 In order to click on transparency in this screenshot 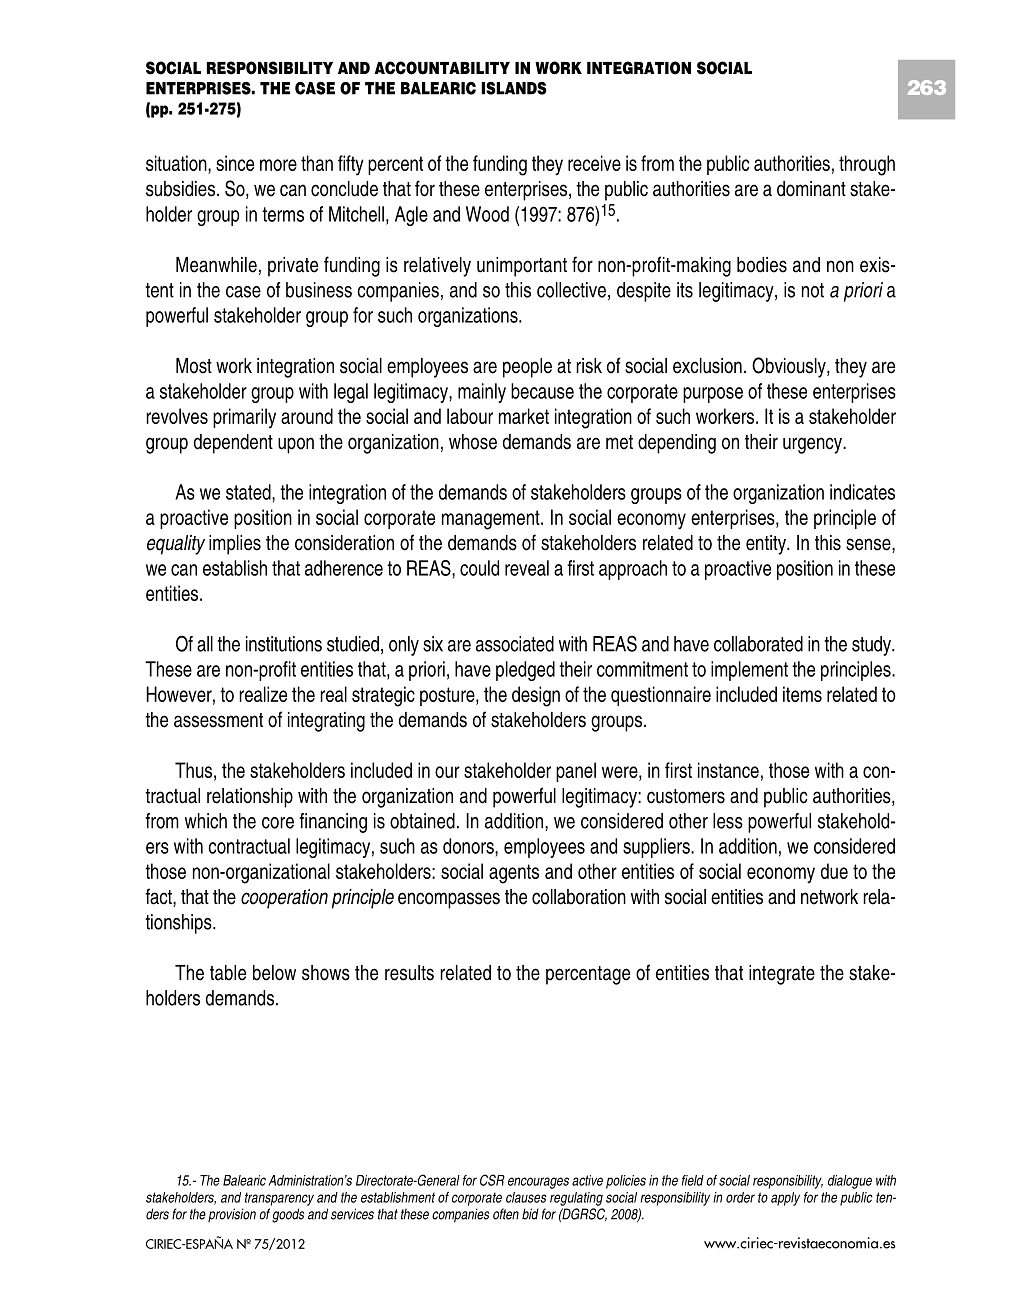, I will do `click(279, 1199)`.
